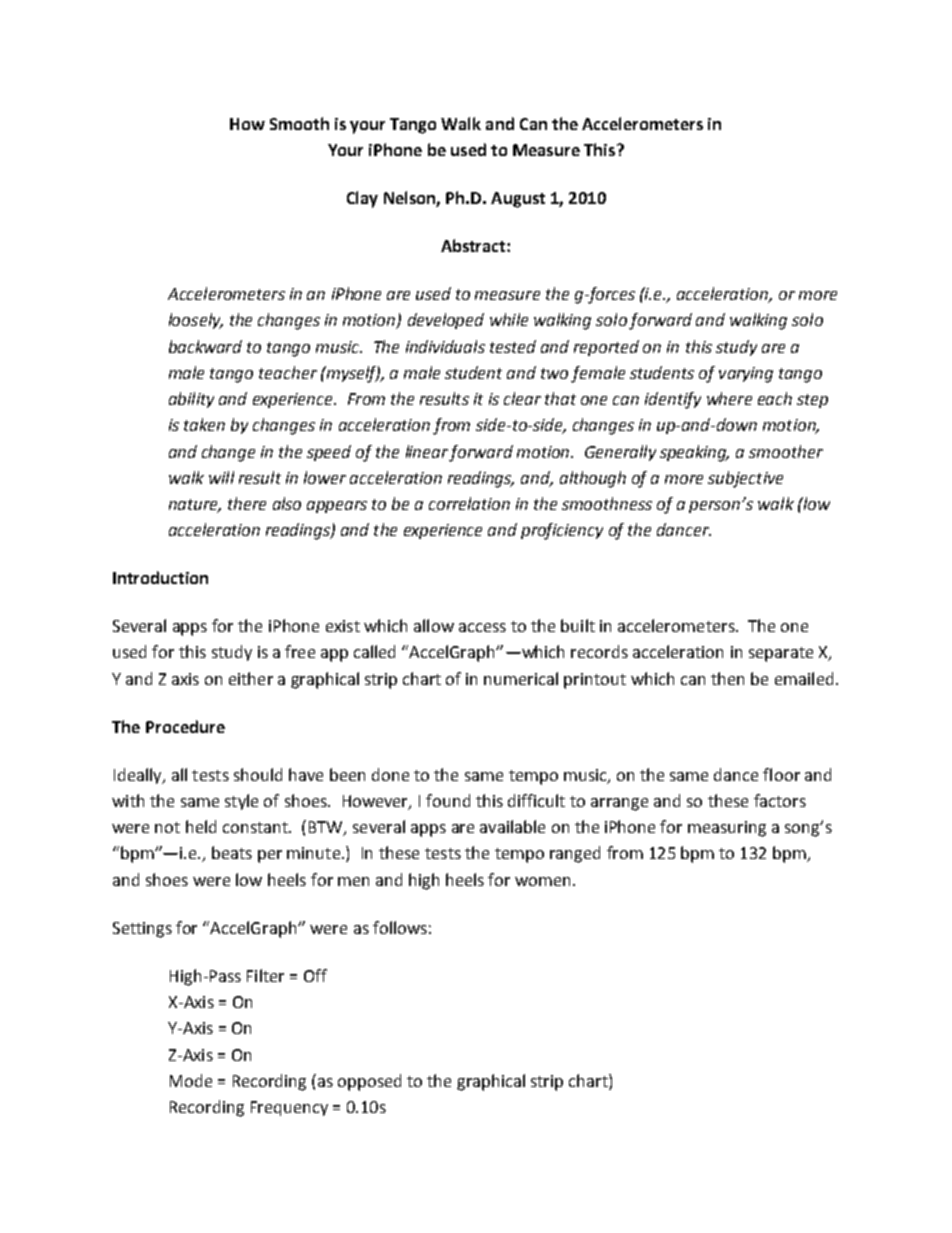  I want to click on either, so click(251, 678).
